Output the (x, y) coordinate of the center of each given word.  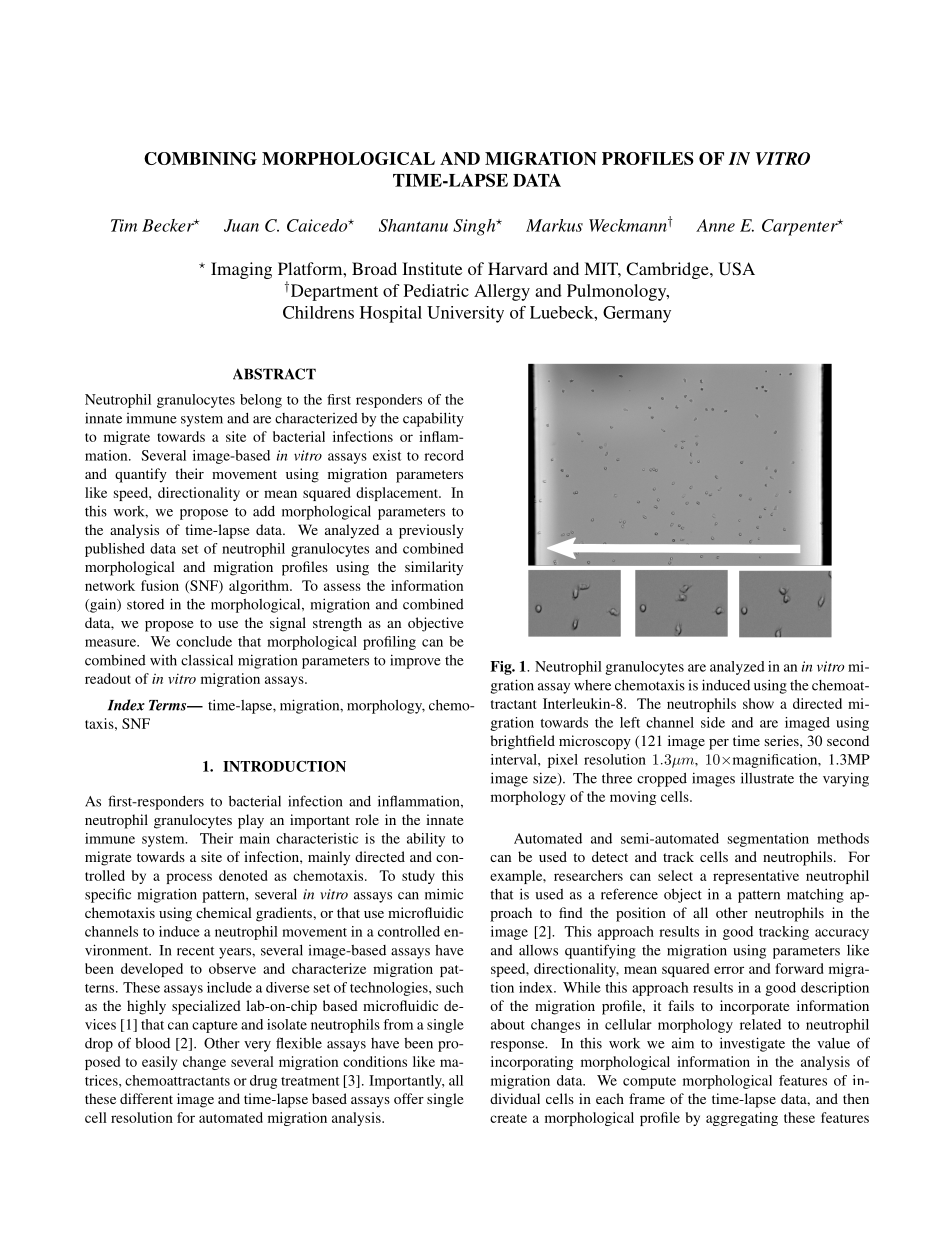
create (508, 1118)
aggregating (742, 1119)
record (444, 455)
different (146, 1098)
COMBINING (200, 158)
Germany (637, 314)
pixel (563, 761)
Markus (554, 225)
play (251, 821)
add (264, 511)
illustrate (767, 778)
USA (737, 269)
